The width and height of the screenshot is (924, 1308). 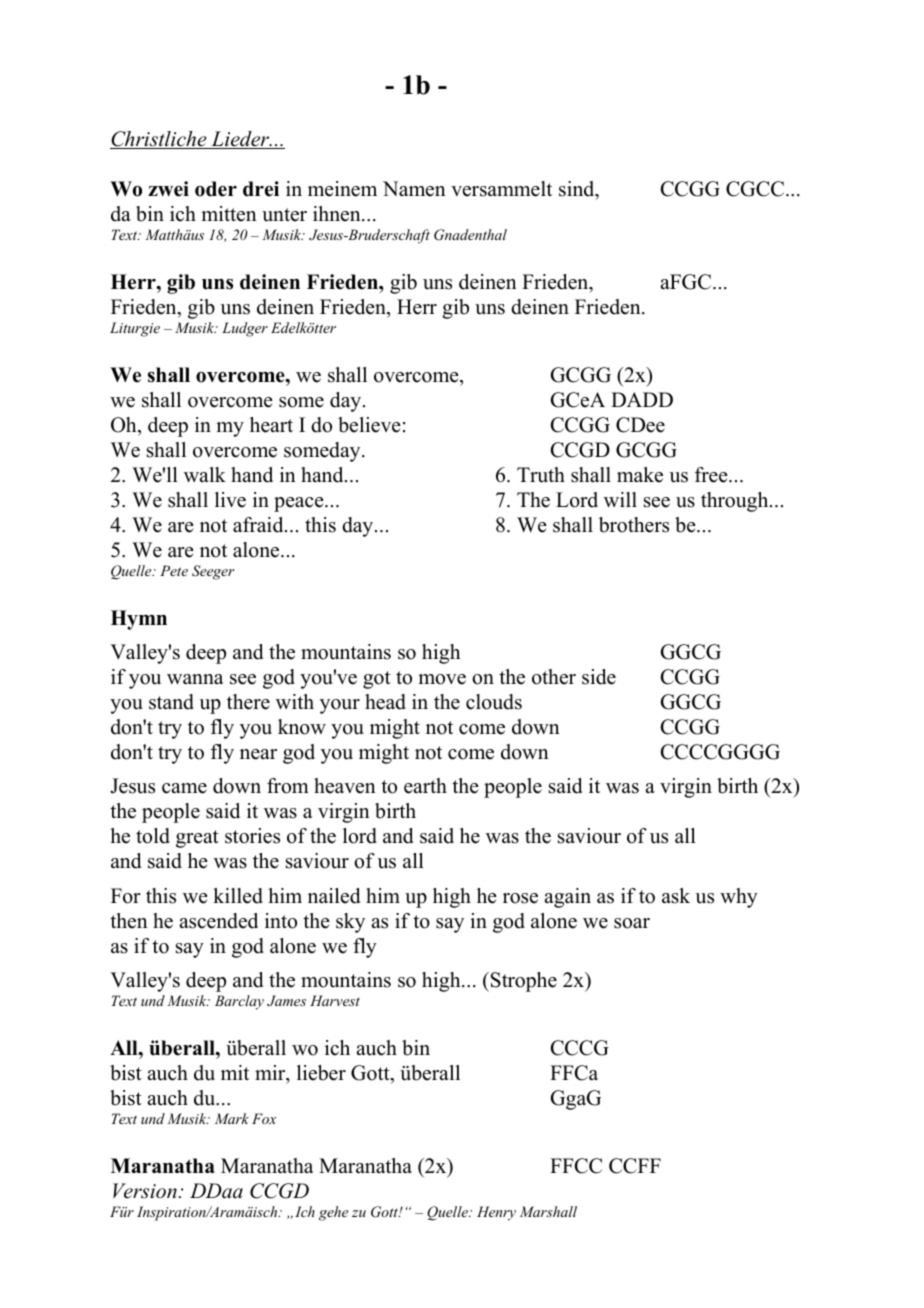 I want to click on make, so click(x=640, y=475).
